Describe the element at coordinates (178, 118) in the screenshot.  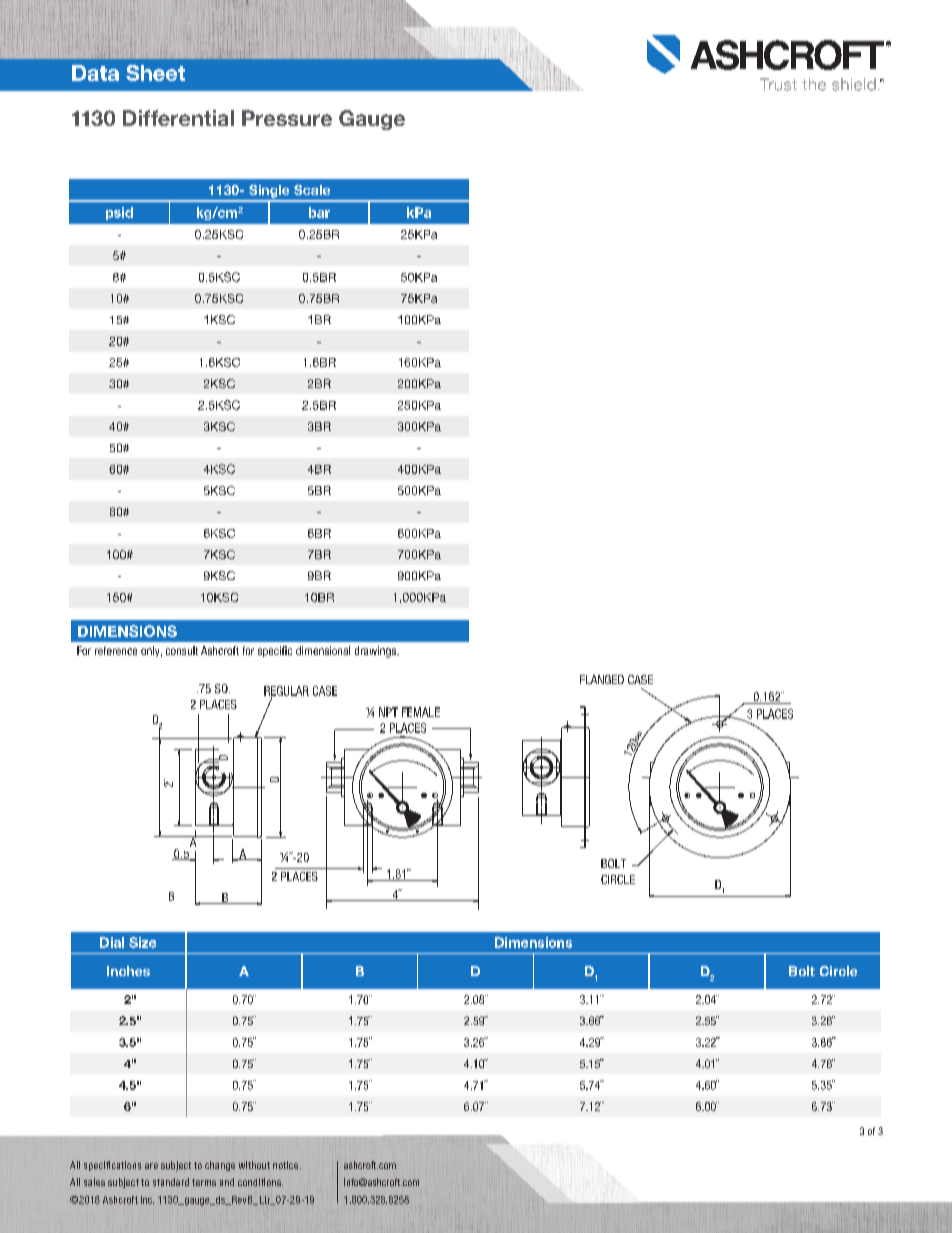
I see `Differential` at that location.
